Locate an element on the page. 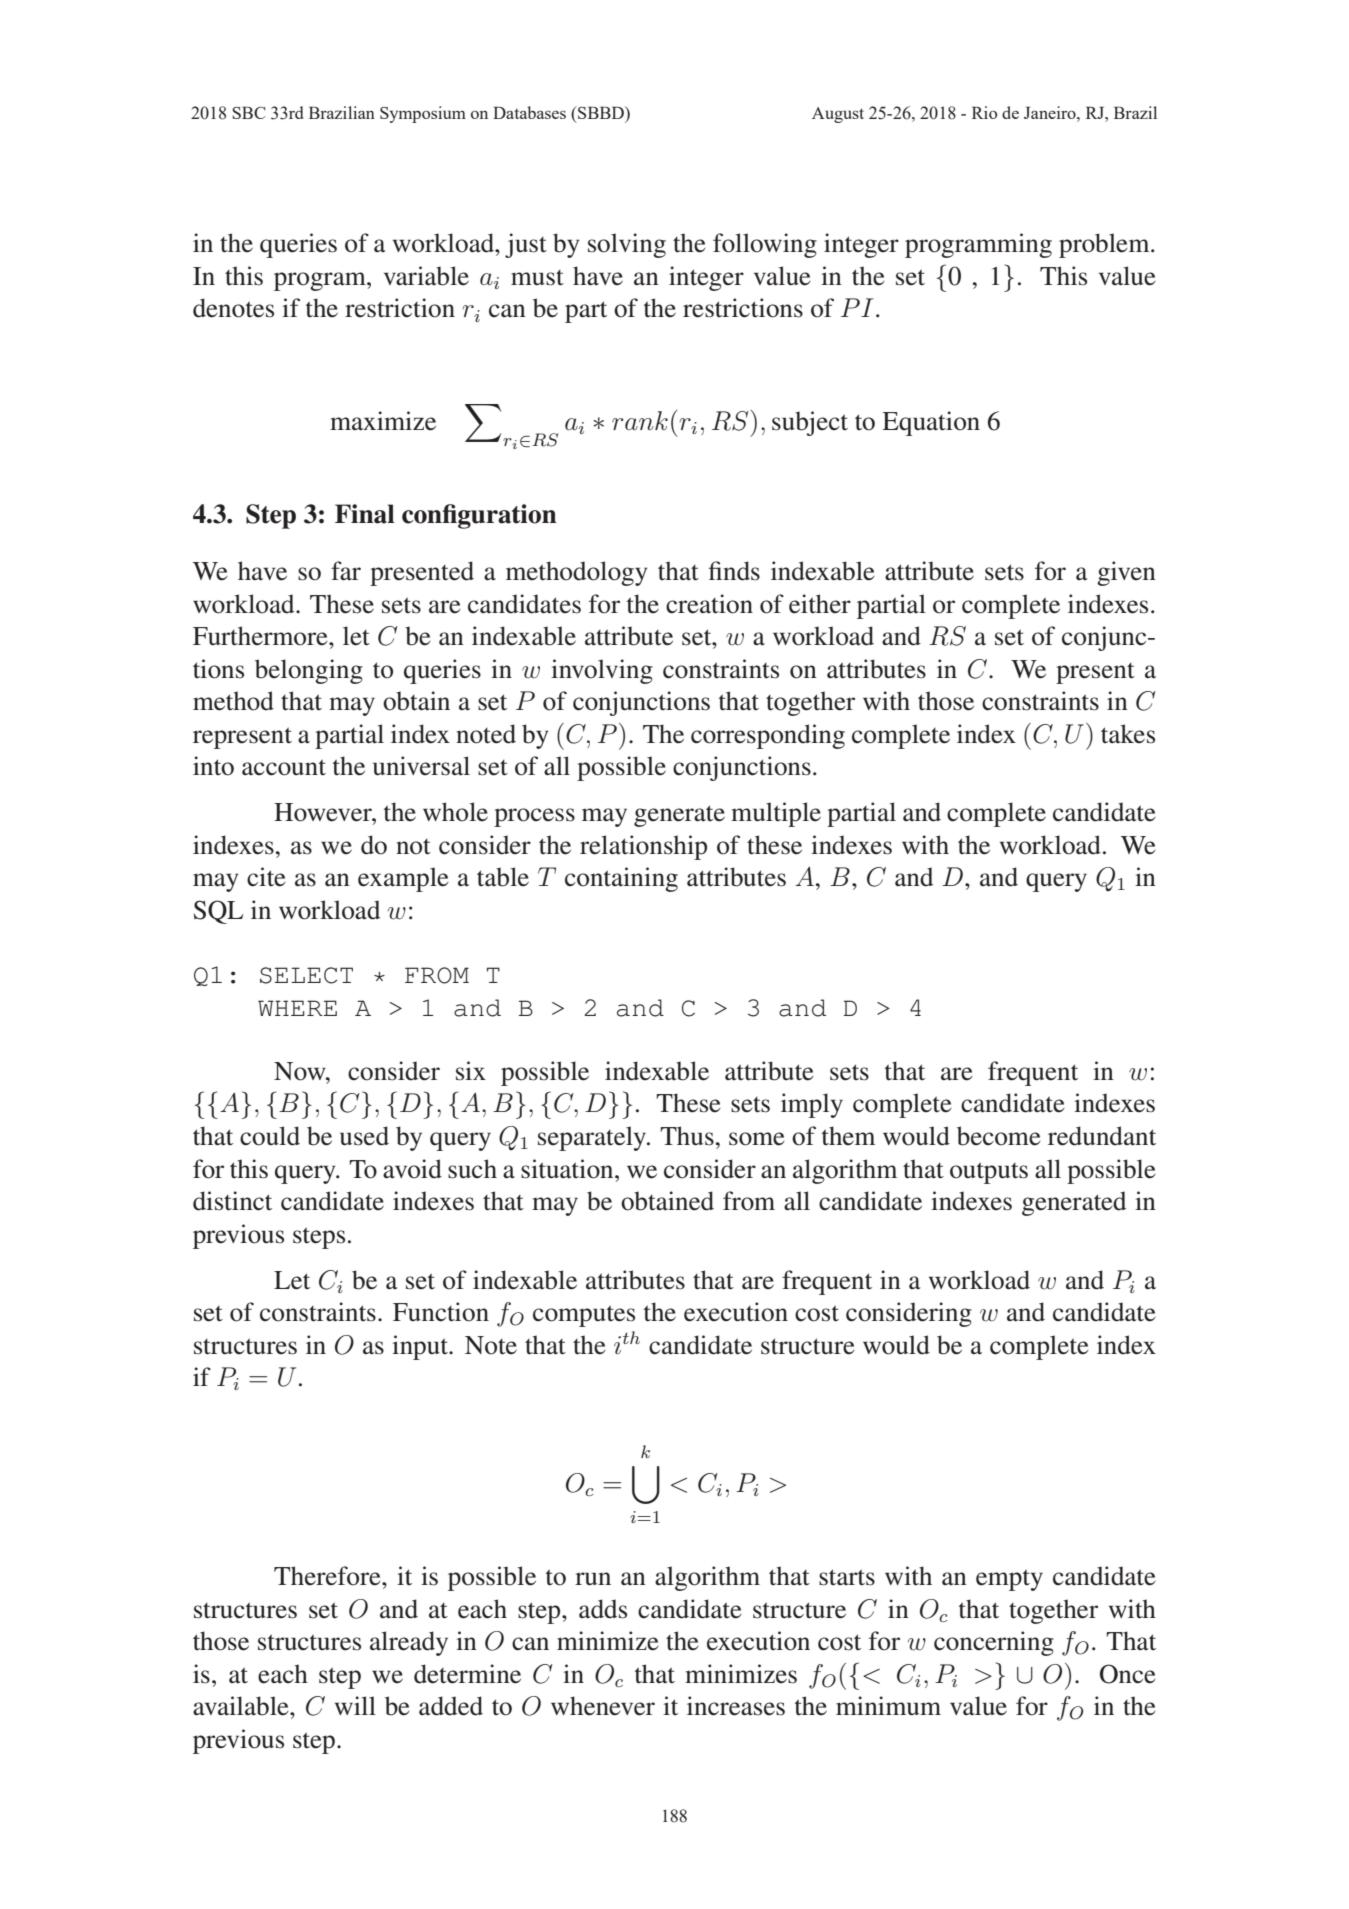 The width and height of the page is (1349, 1909). cite is located at coordinates (266, 877).
